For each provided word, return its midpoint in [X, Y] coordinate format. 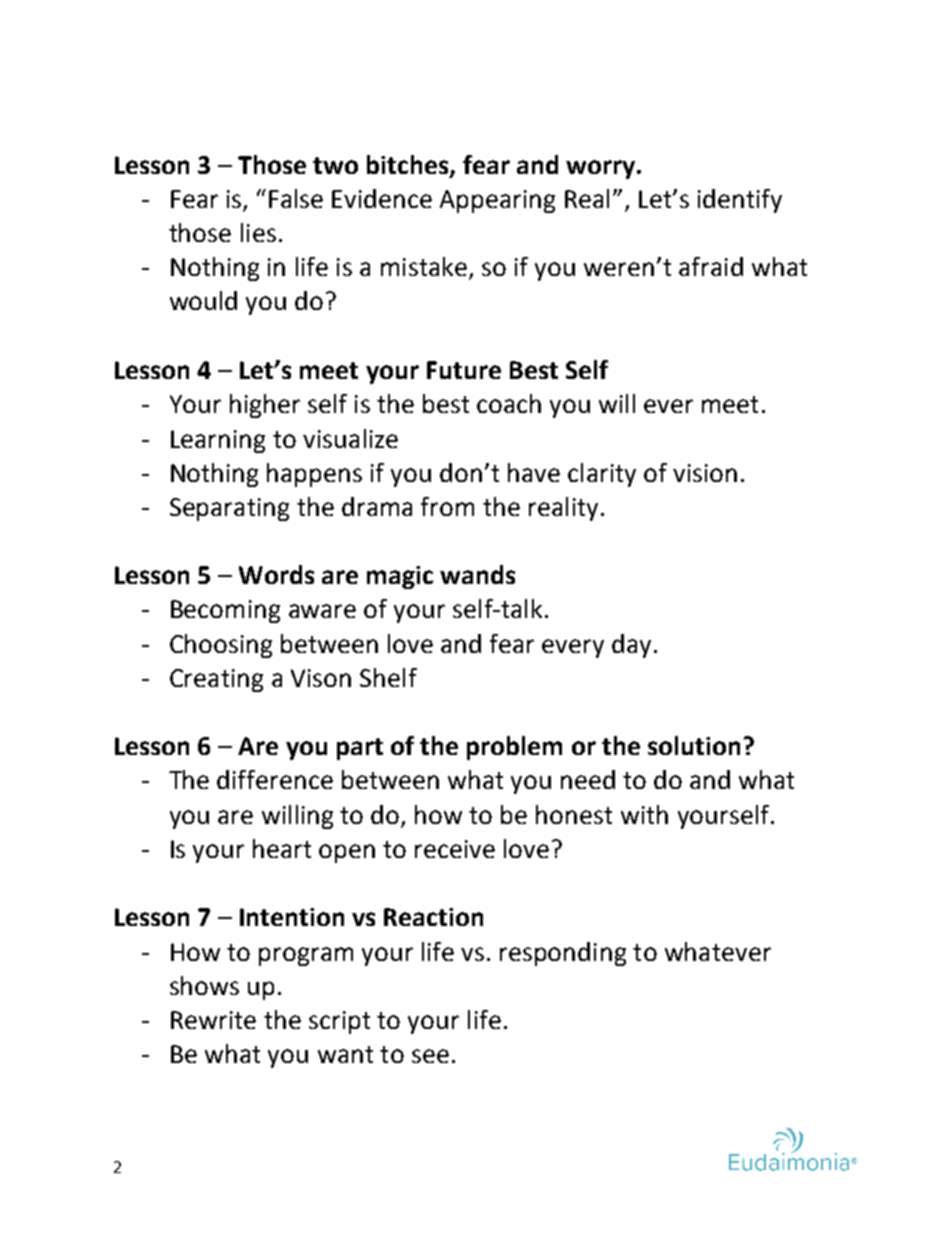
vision [705, 473]
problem [514, 748]
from [447, 506]
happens [314, 475]
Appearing [497, 201]
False [296, 198]
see [430, 1056]
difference [275, 779]
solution [694, 745]
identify [740, 201]
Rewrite [213, 1020]
